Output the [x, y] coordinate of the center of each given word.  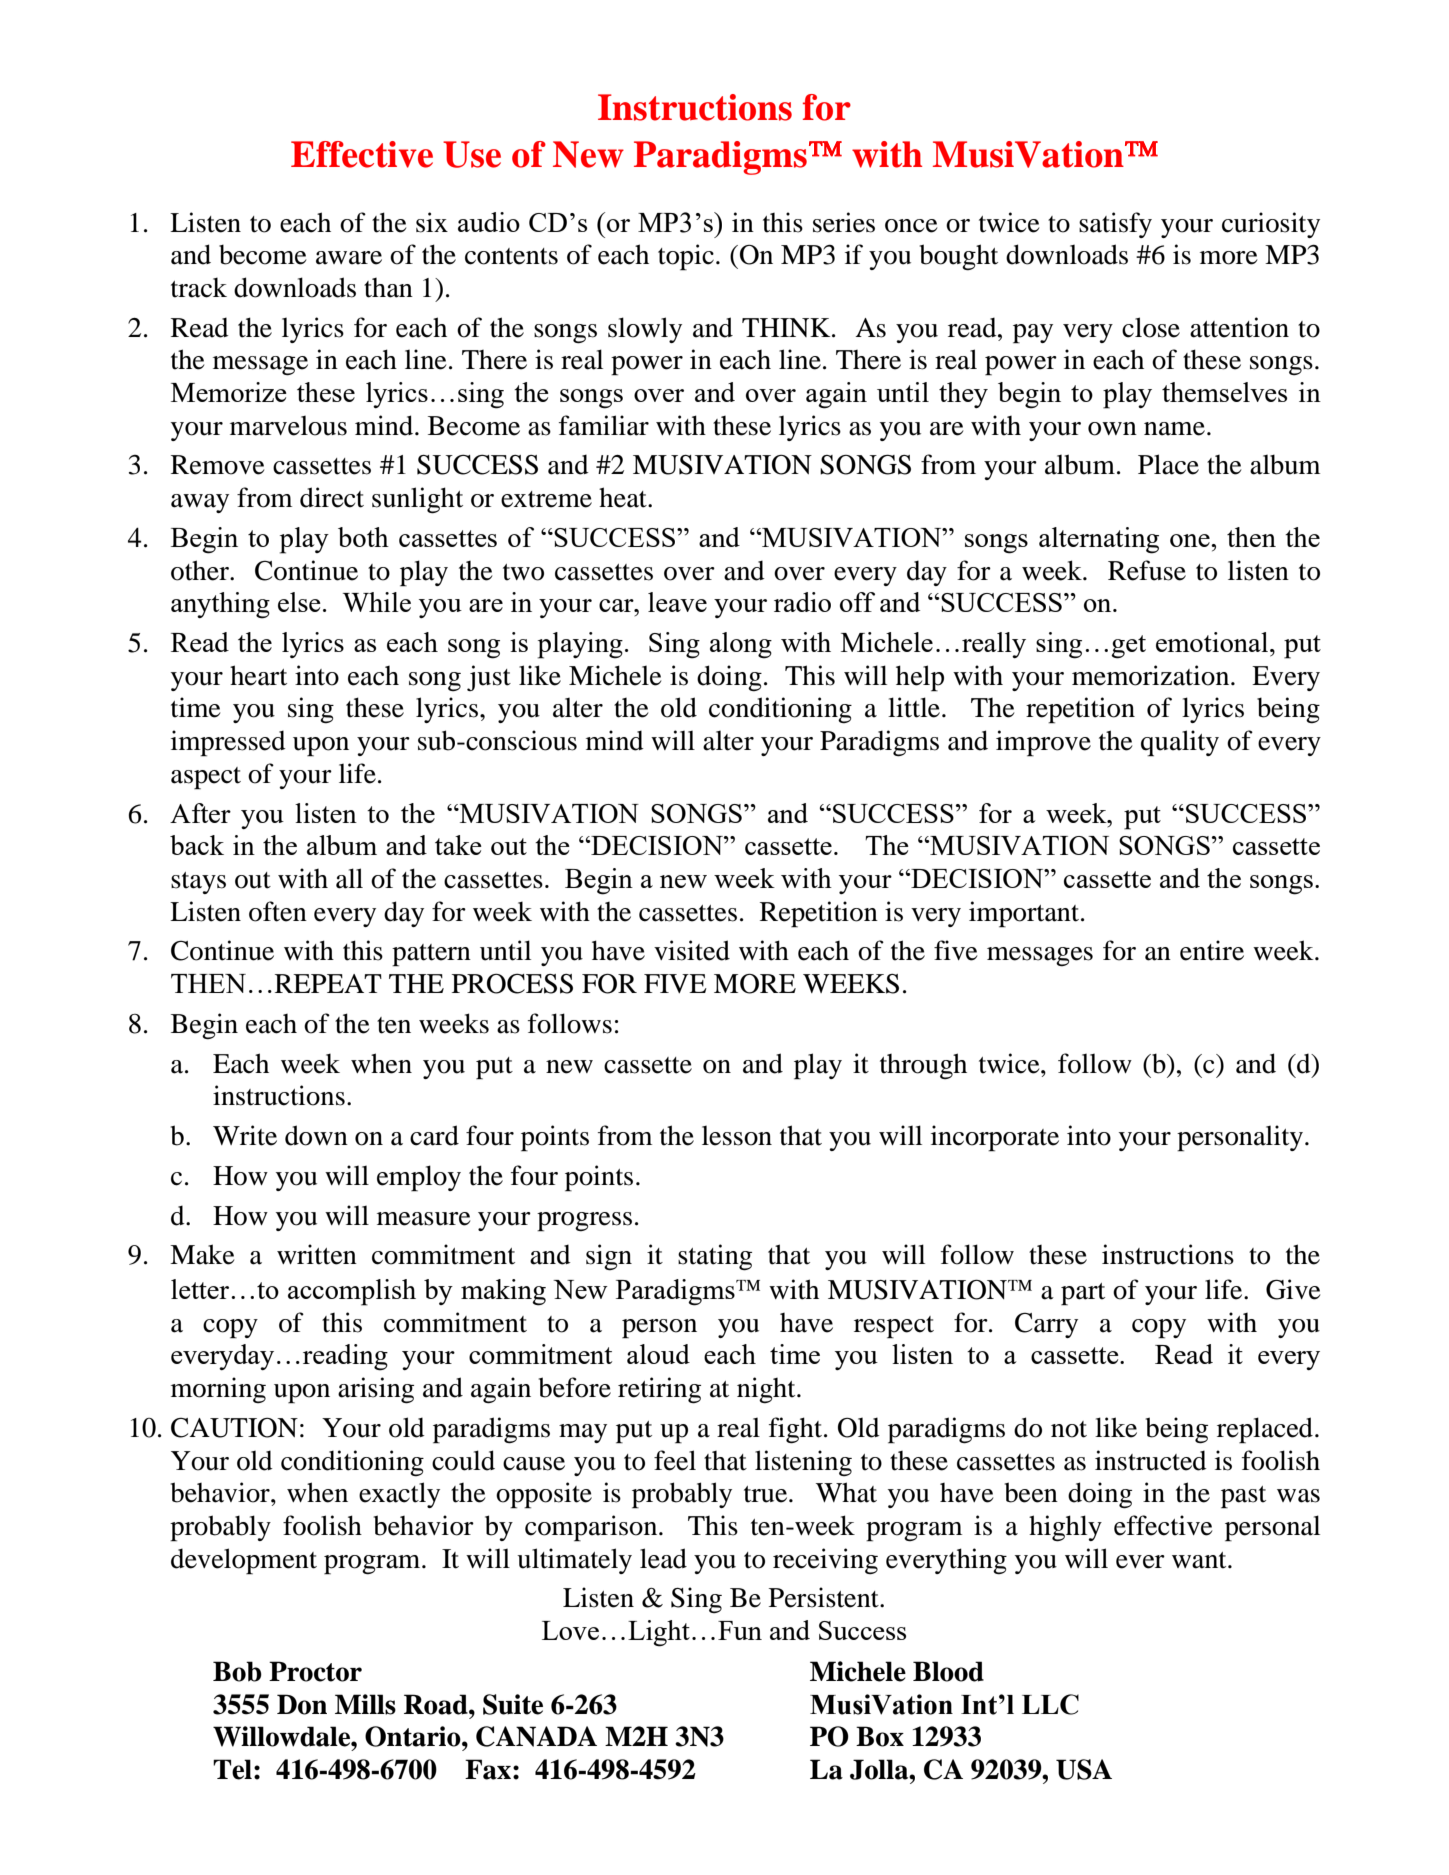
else [299, 602]
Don [302, 1704]
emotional [1213, 642]
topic [686, 257]
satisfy [1115, 225]
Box [880, 1736]
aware [349, 258]
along [741, 645]
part [1083, 1294]
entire [1212, 950]
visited [692, 950]
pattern [431, 955]
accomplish [352, 1292]
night [767, 1390]
